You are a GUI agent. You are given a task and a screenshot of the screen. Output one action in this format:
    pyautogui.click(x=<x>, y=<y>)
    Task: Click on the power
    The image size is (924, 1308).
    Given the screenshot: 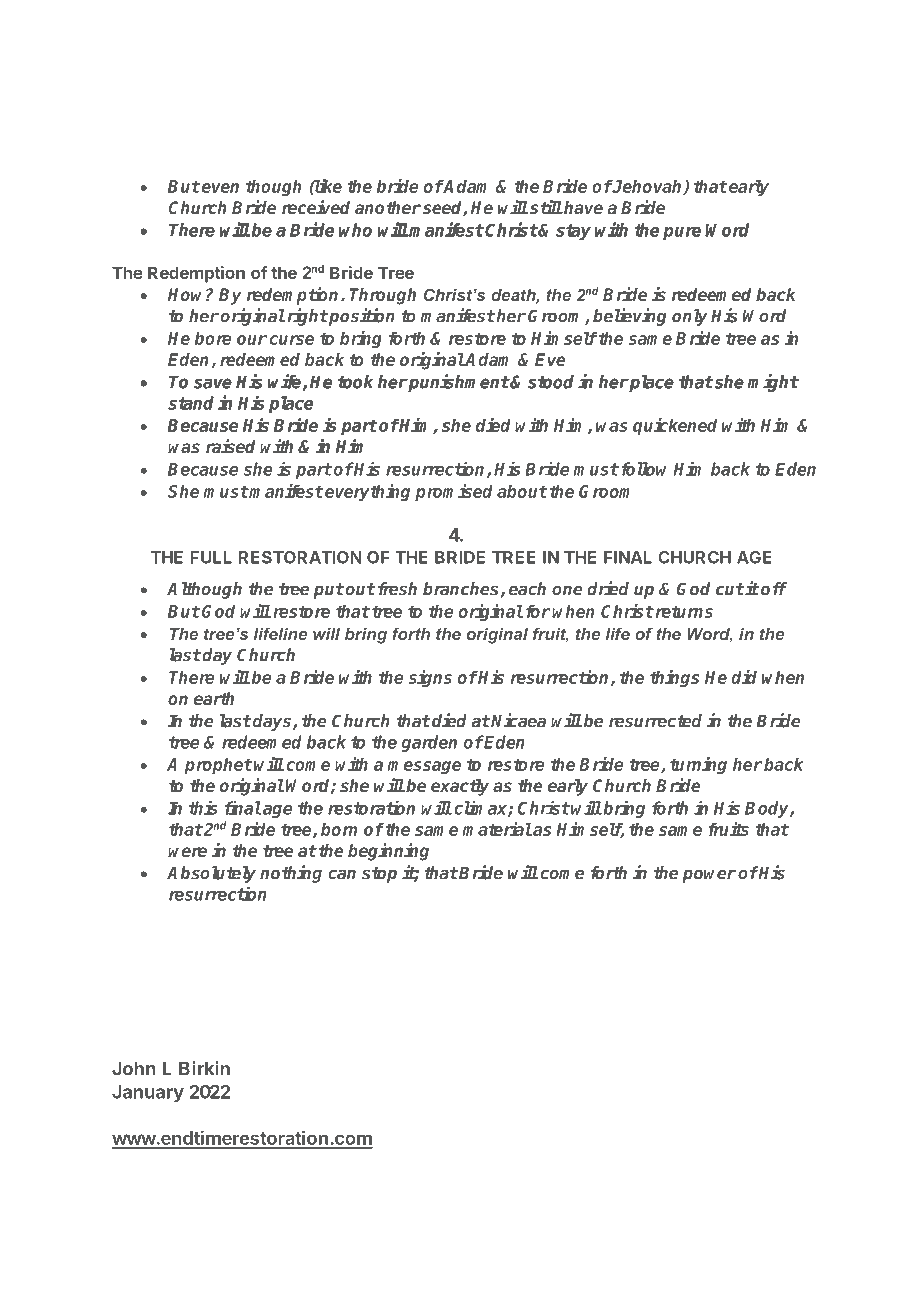 What is the action you would take?
    pyautogui.click(x=709, y=876)
